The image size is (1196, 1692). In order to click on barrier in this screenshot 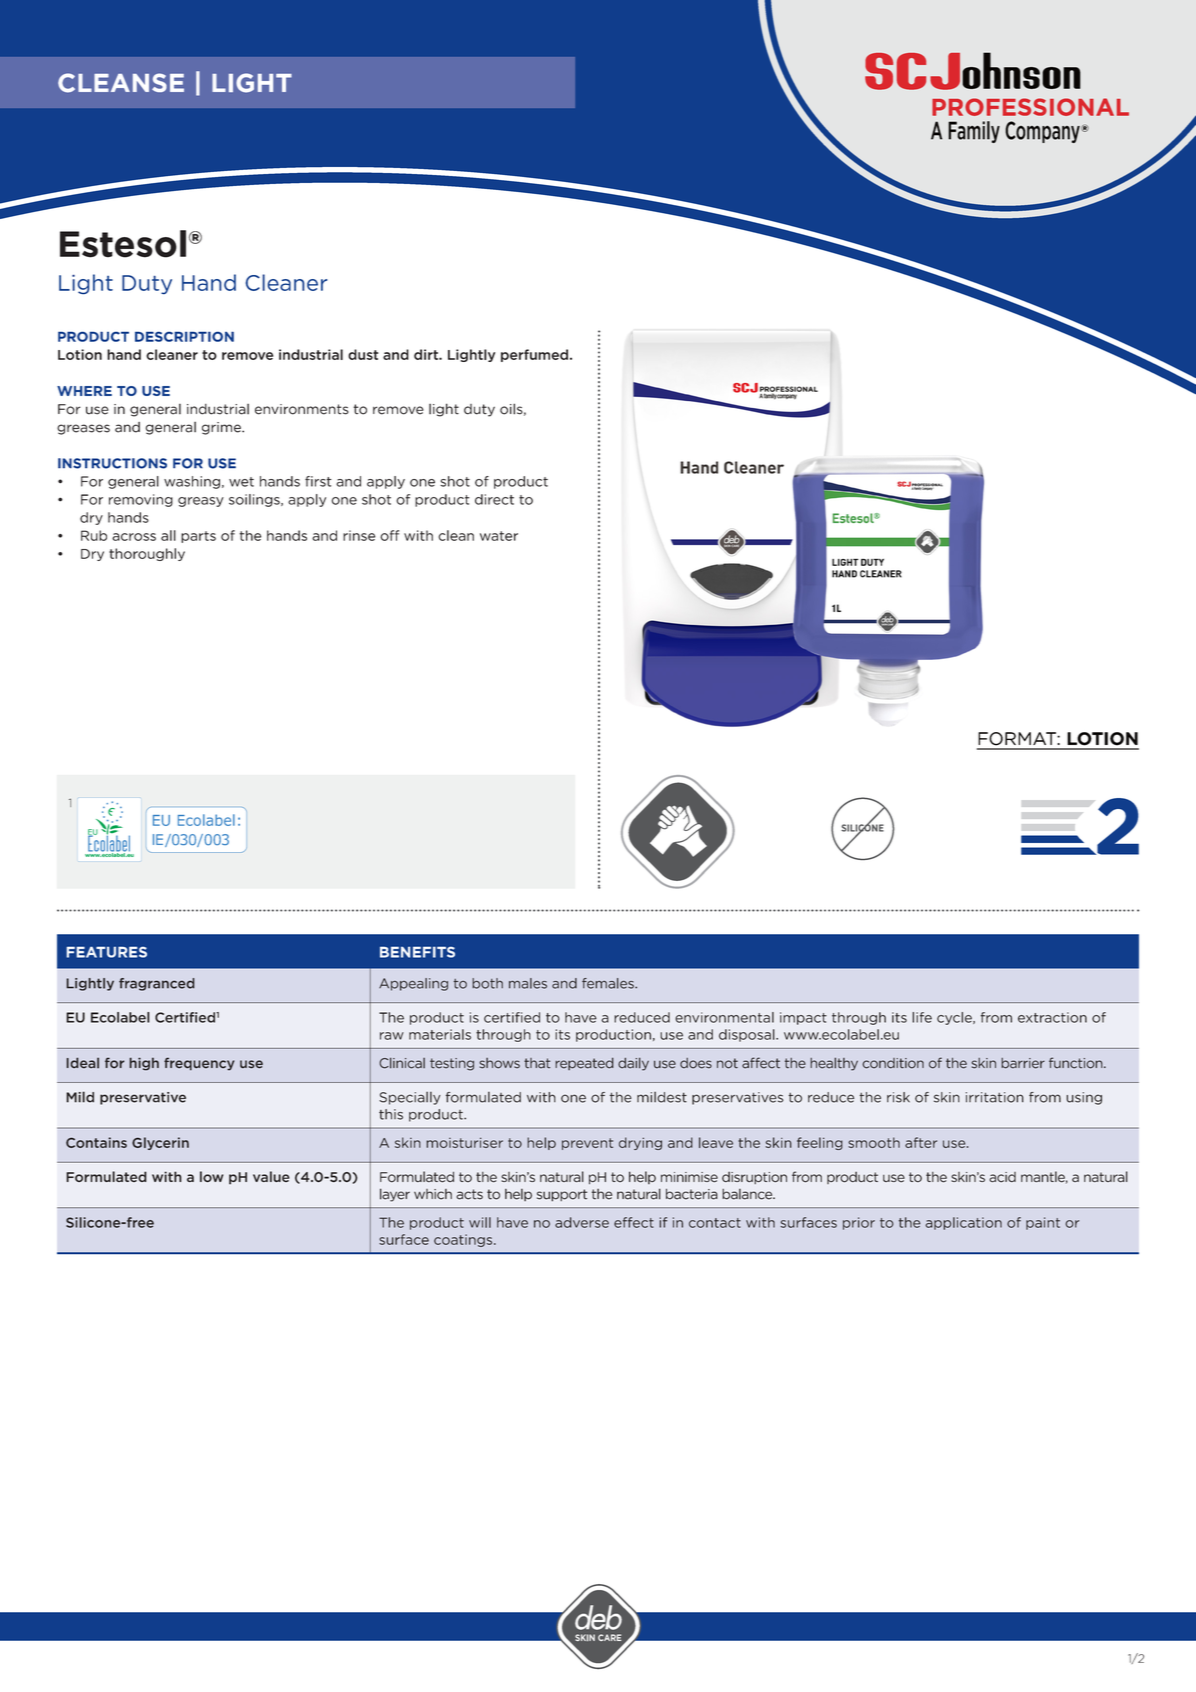, I will do `click(1023, 1063)`.
